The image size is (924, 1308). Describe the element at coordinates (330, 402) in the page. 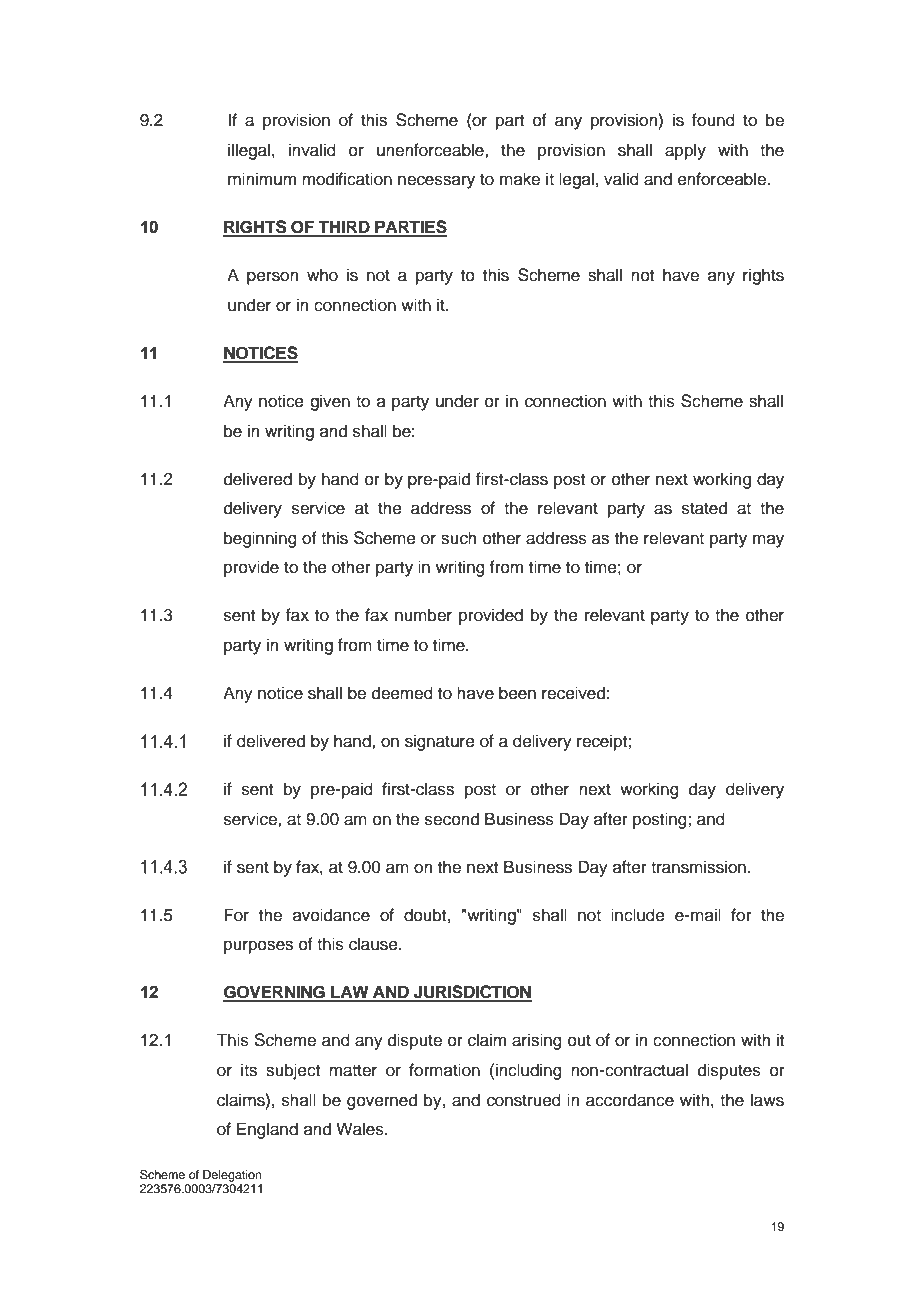

I see `given` at that location.
